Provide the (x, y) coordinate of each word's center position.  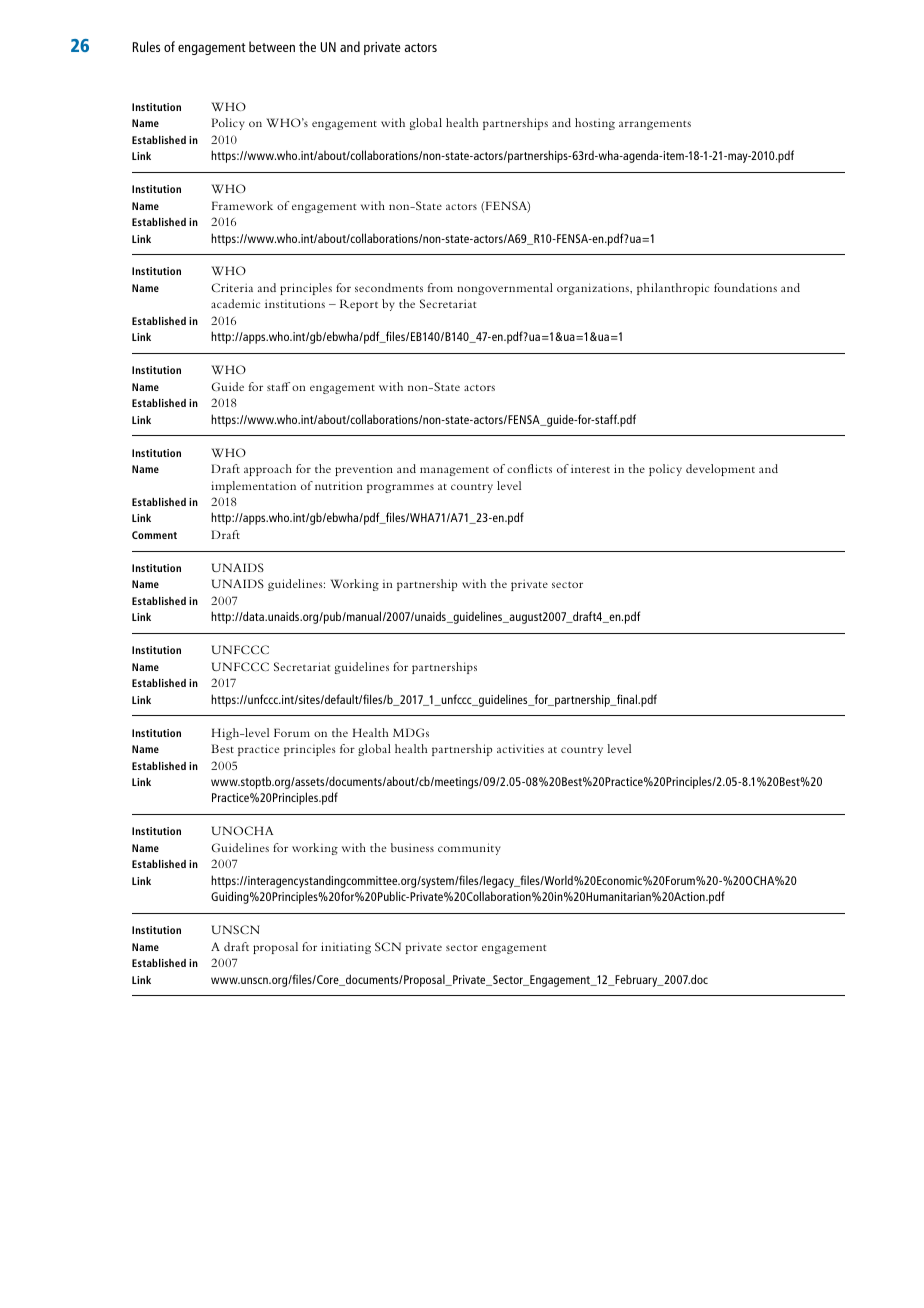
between (272, 46)
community (469, 849)
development (720, 470)
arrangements (655, 125)
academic (235, 303)
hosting (595, 124)
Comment (154, 535)
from (440, 287)
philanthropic (673, 289)
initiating (346, 948)
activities (520, 748)
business (412, 847)
